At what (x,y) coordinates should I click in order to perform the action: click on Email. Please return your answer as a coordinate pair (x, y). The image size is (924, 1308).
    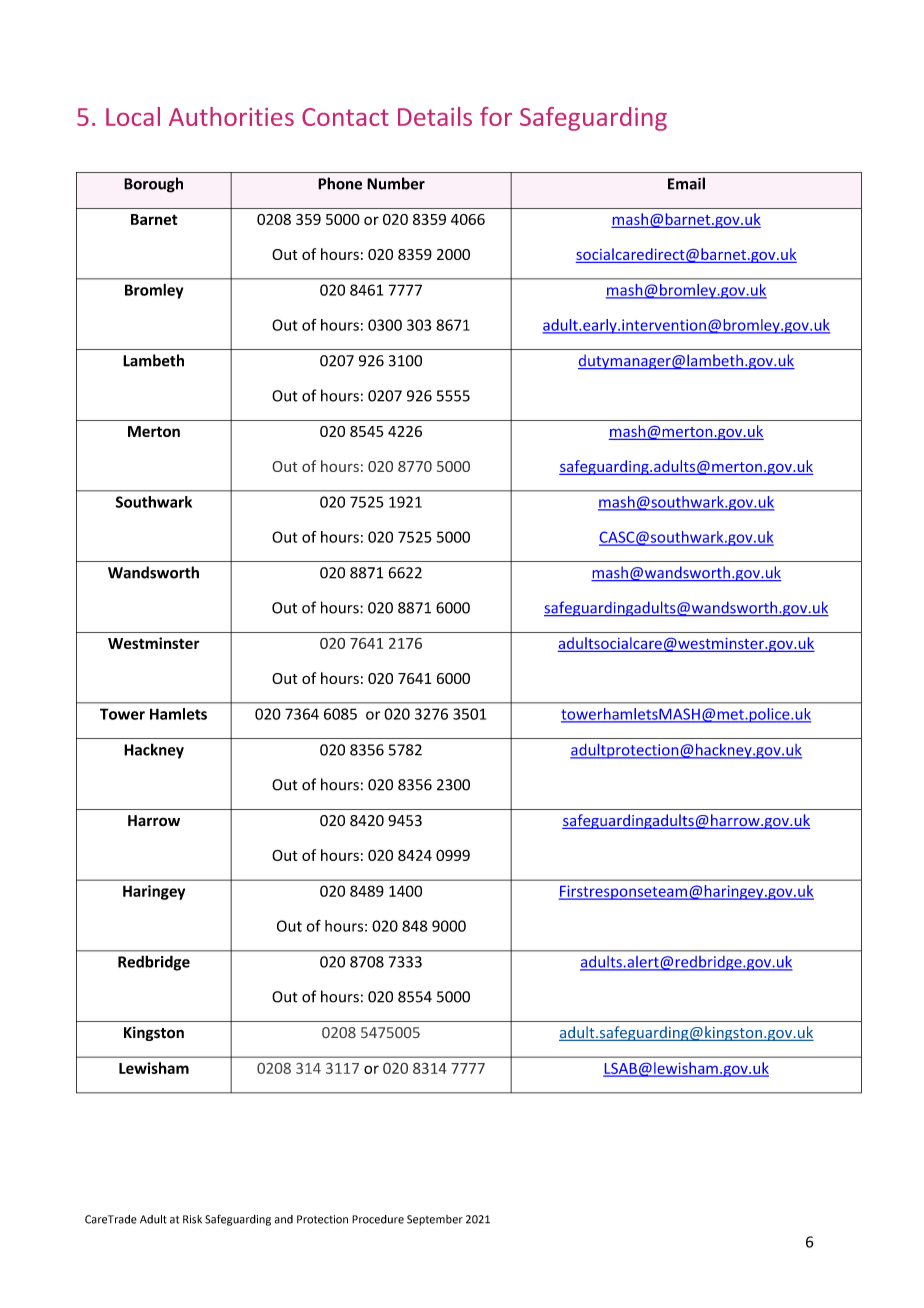
    Looking at the image, I should click on (686, 183).
